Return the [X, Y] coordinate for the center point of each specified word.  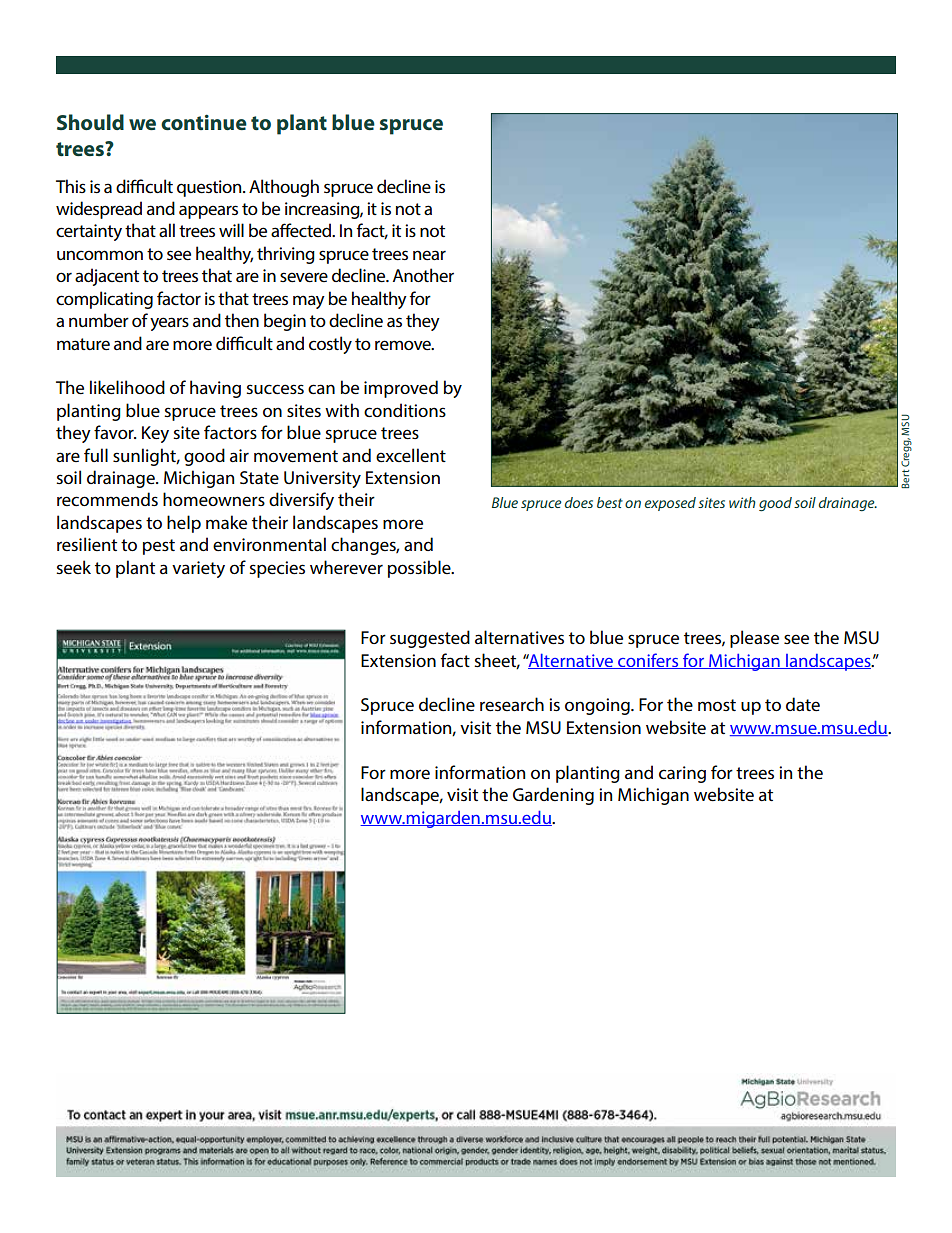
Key [155, 434]
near [429, 255]
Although [284, 188]
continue [204, 122]
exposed [670, 504]
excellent [411, 455]
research [512, 704]
